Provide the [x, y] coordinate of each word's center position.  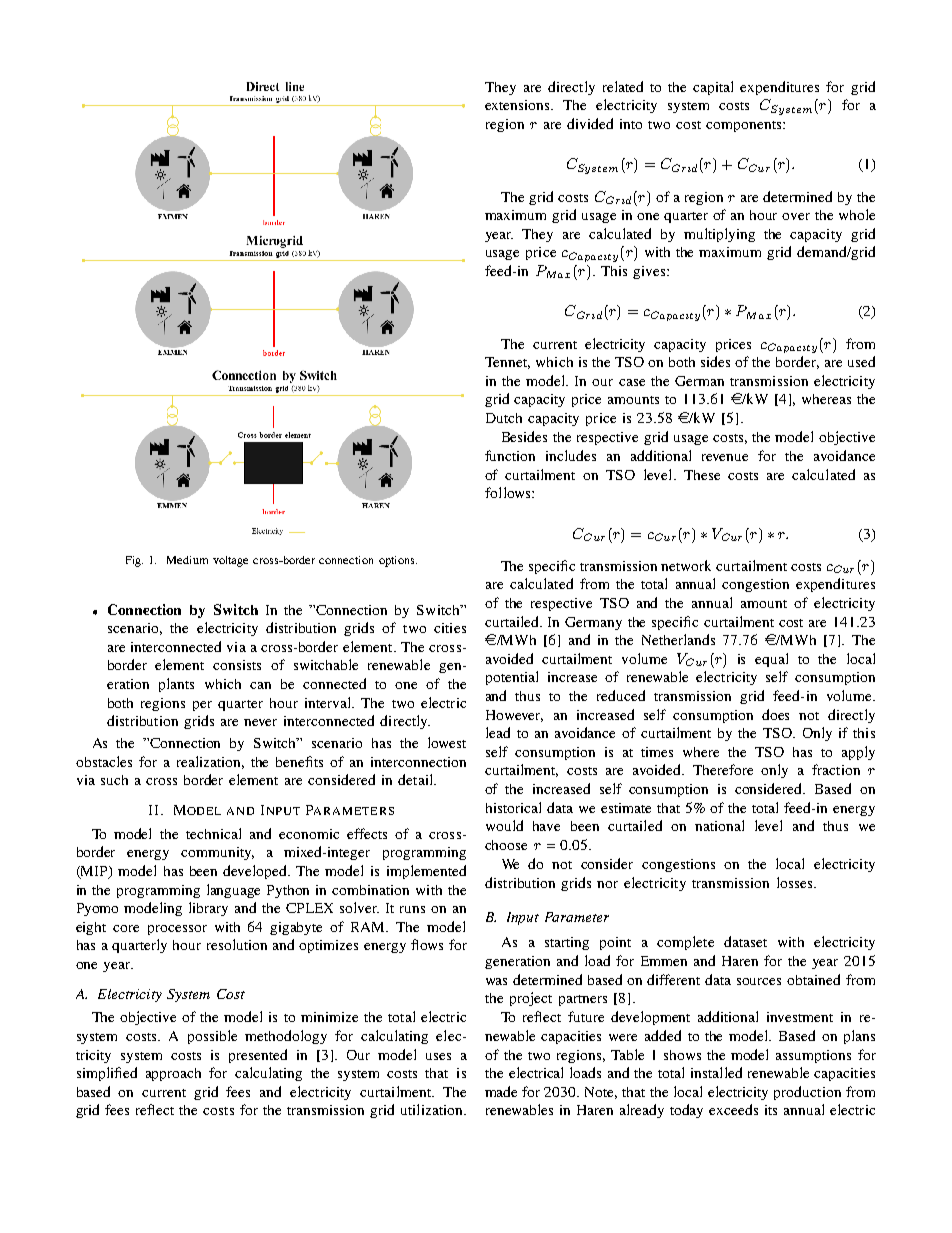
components [745, 126]
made [501, 1091]
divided [590, 123]
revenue [725, 457]
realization [210, 762]
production [807, 1093]
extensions [518, 105]
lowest [447, 742]
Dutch [504, 418]
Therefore [723, 769]
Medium [187, 560]
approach [173, 1074]
